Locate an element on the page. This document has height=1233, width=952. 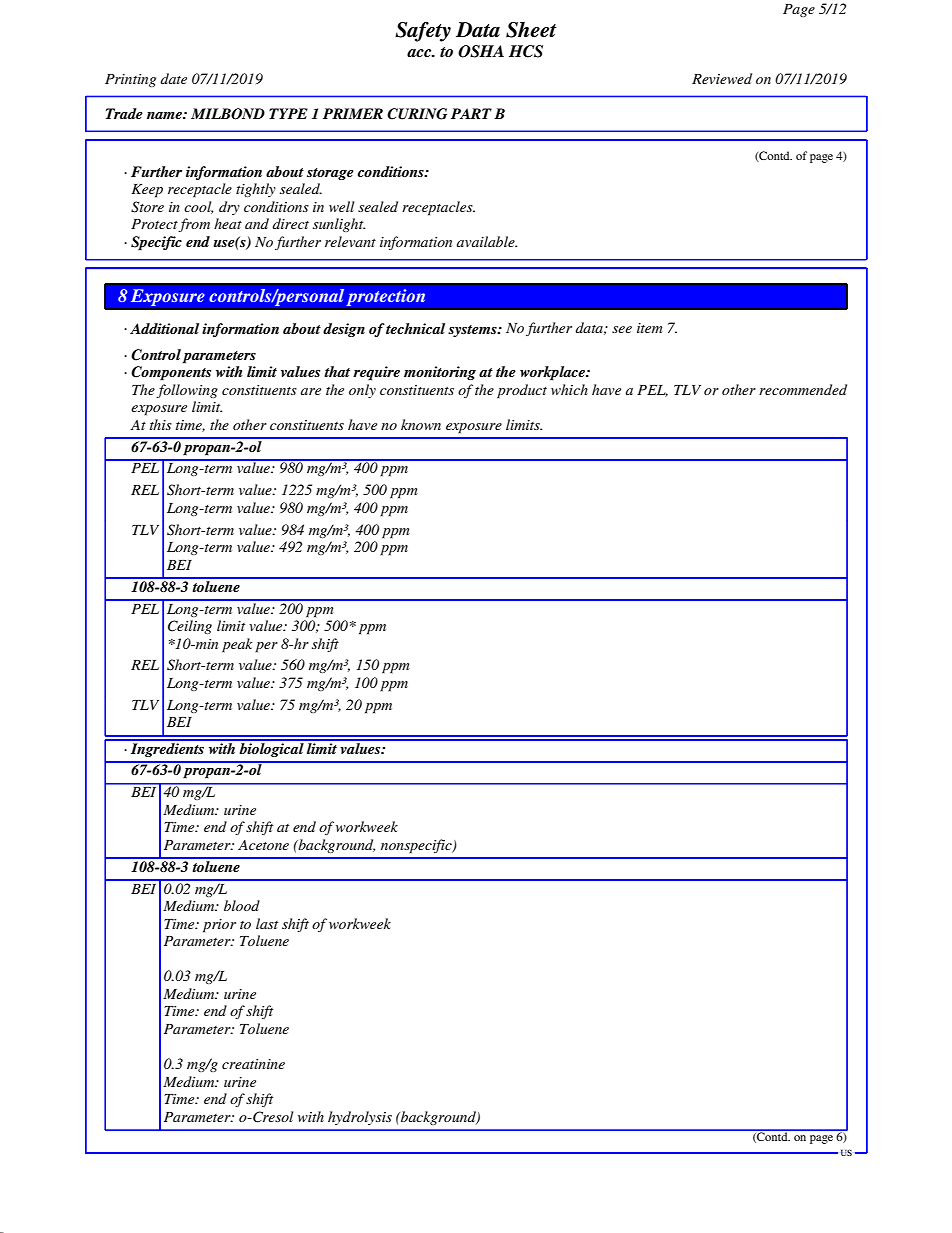
OSHA is located at coordinates (481, 51).
